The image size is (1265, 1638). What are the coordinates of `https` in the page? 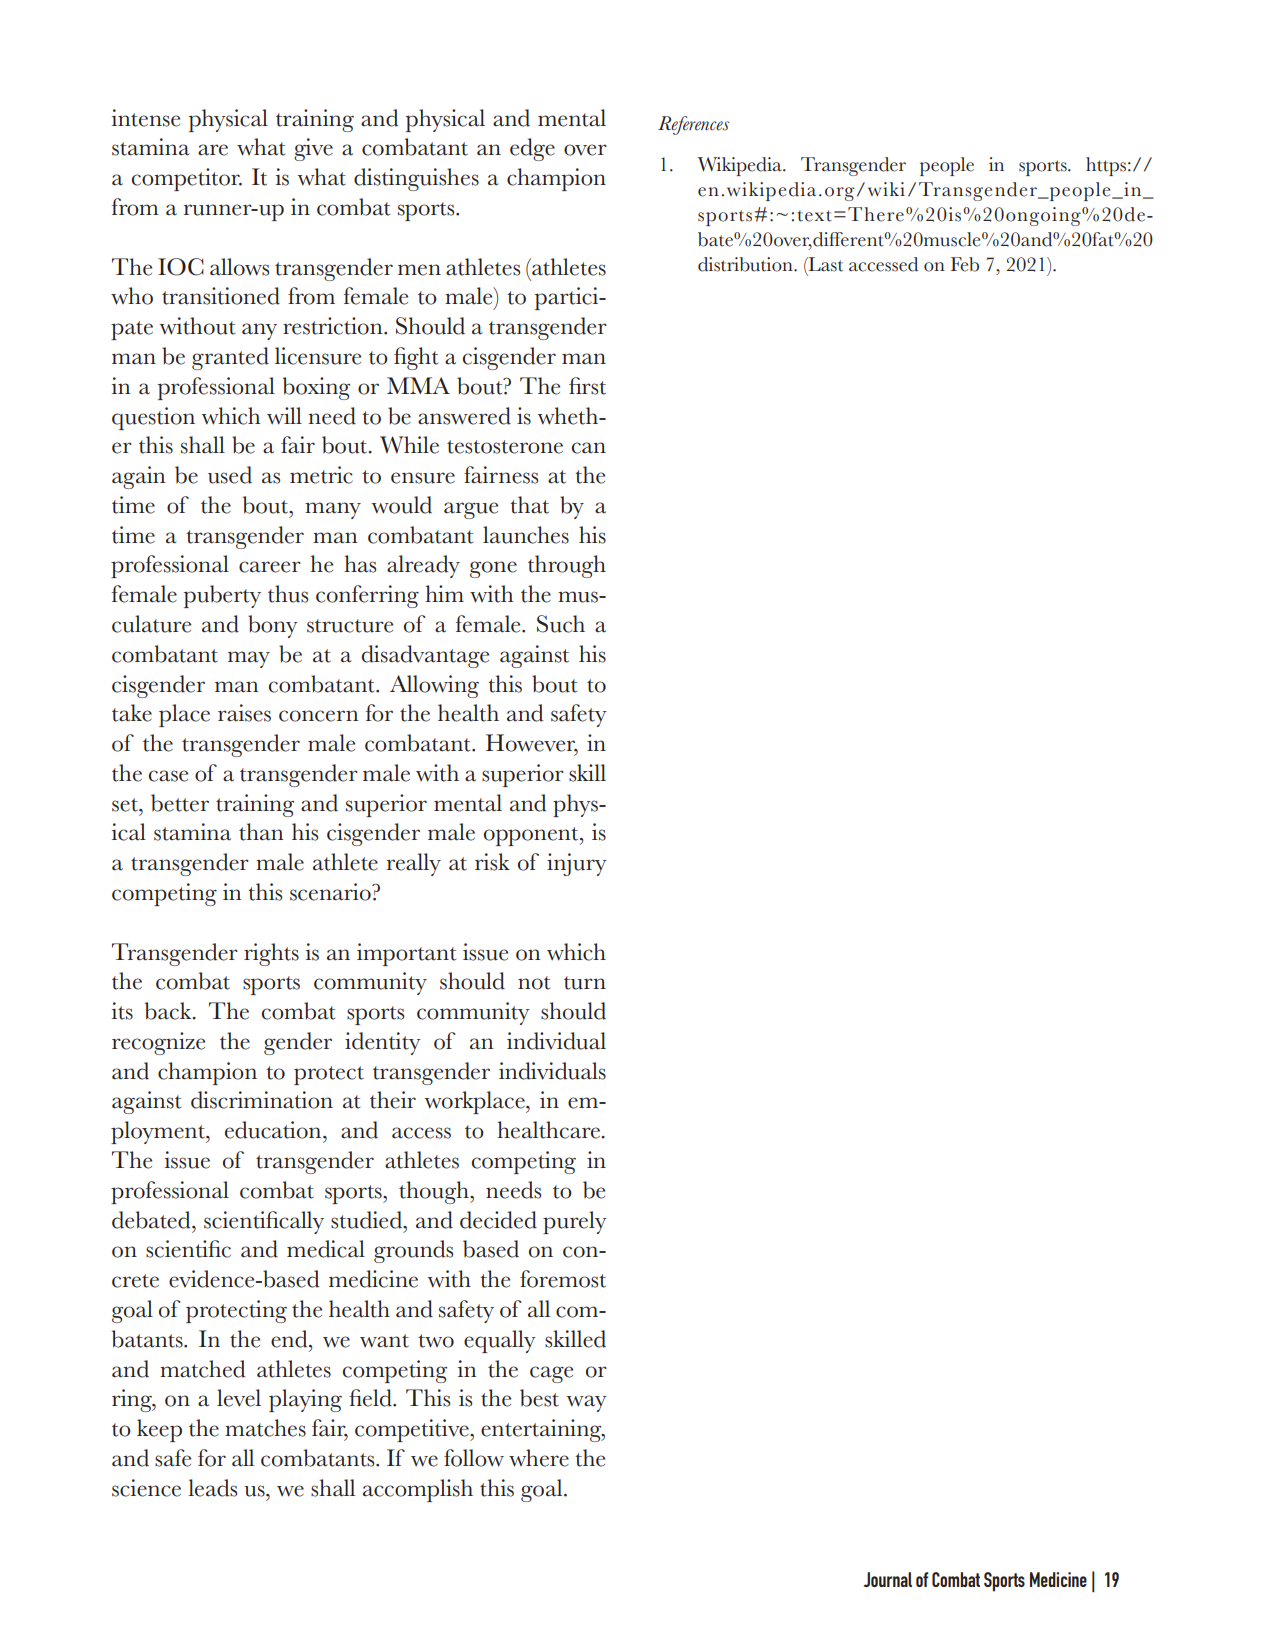 It's located at (1106, 166).
